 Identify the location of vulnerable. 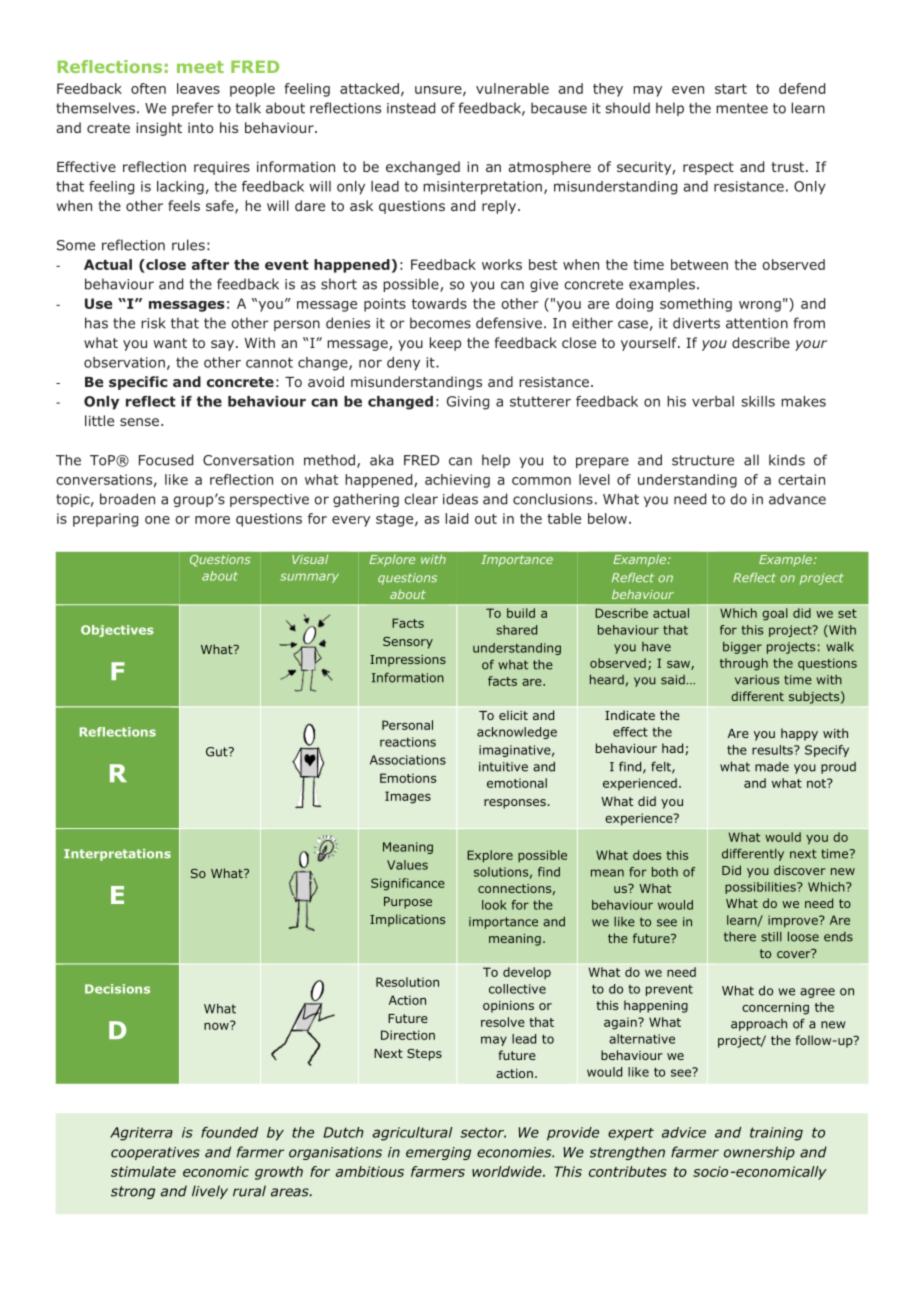
(512, 88).
